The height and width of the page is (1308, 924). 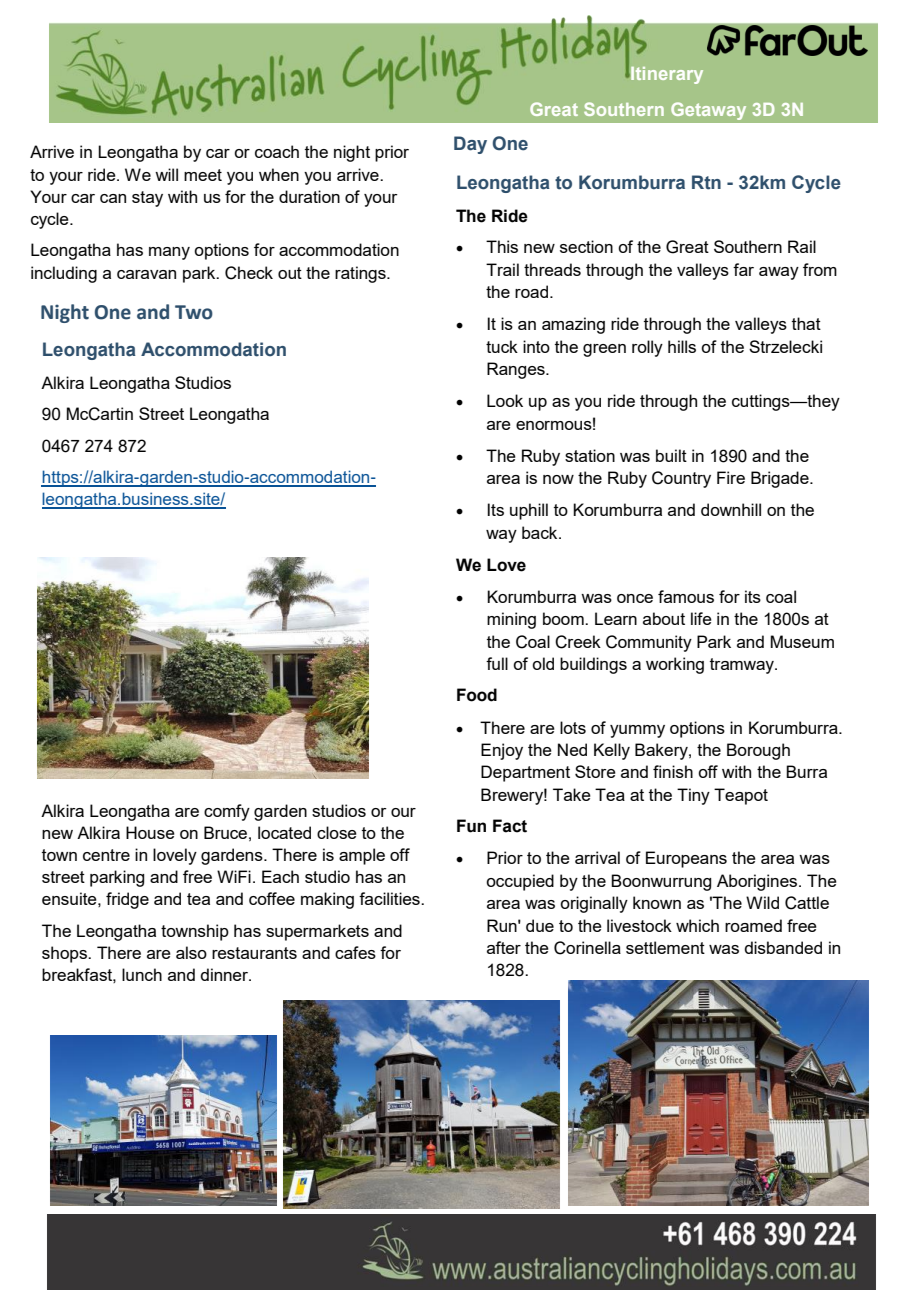 What do you see at coordinates (504, 947) in the page?
I see `after` at bounding box center [504, 947].
